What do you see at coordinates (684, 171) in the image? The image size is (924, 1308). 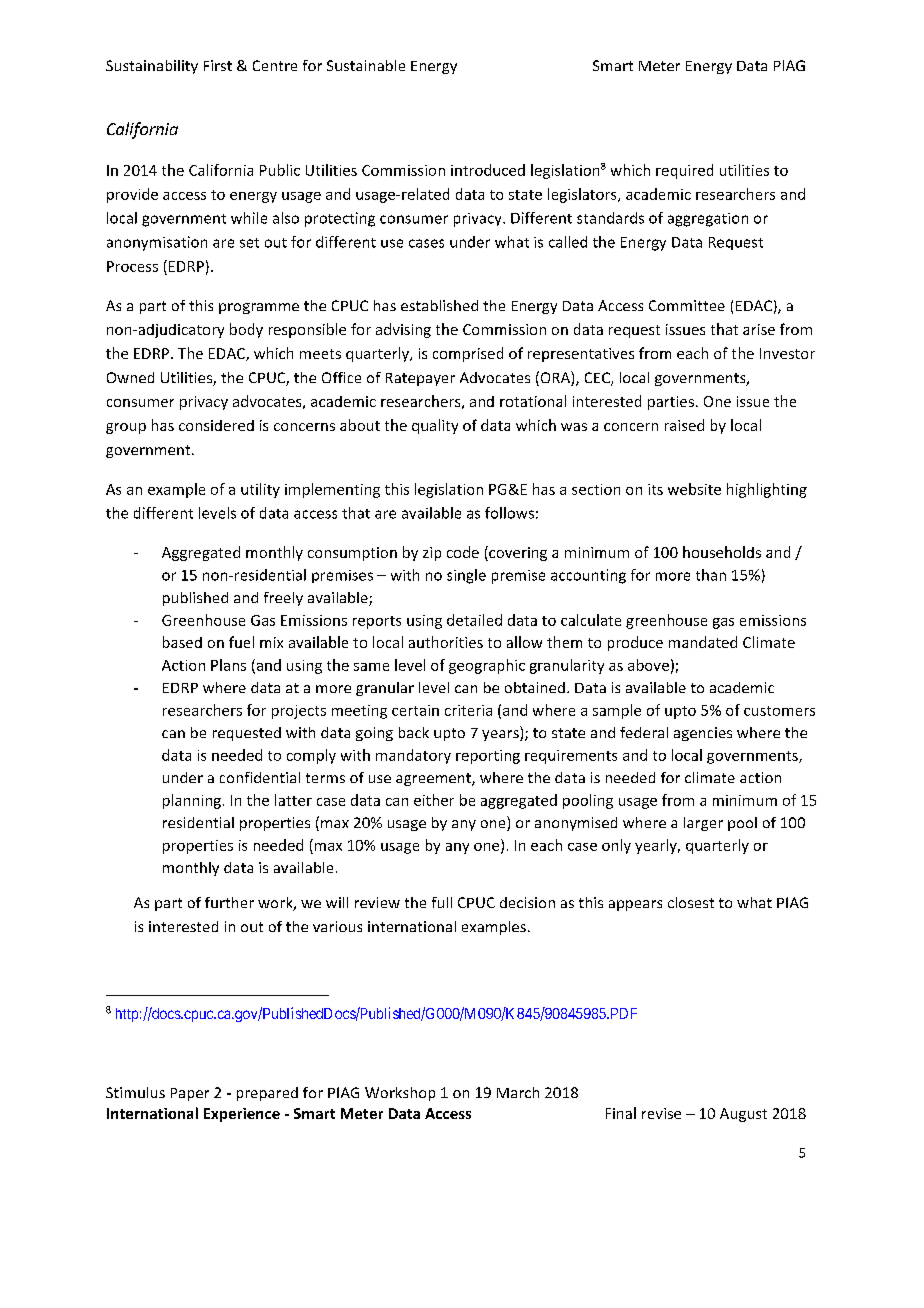 I see `required` at bounding box center [684, 171].
